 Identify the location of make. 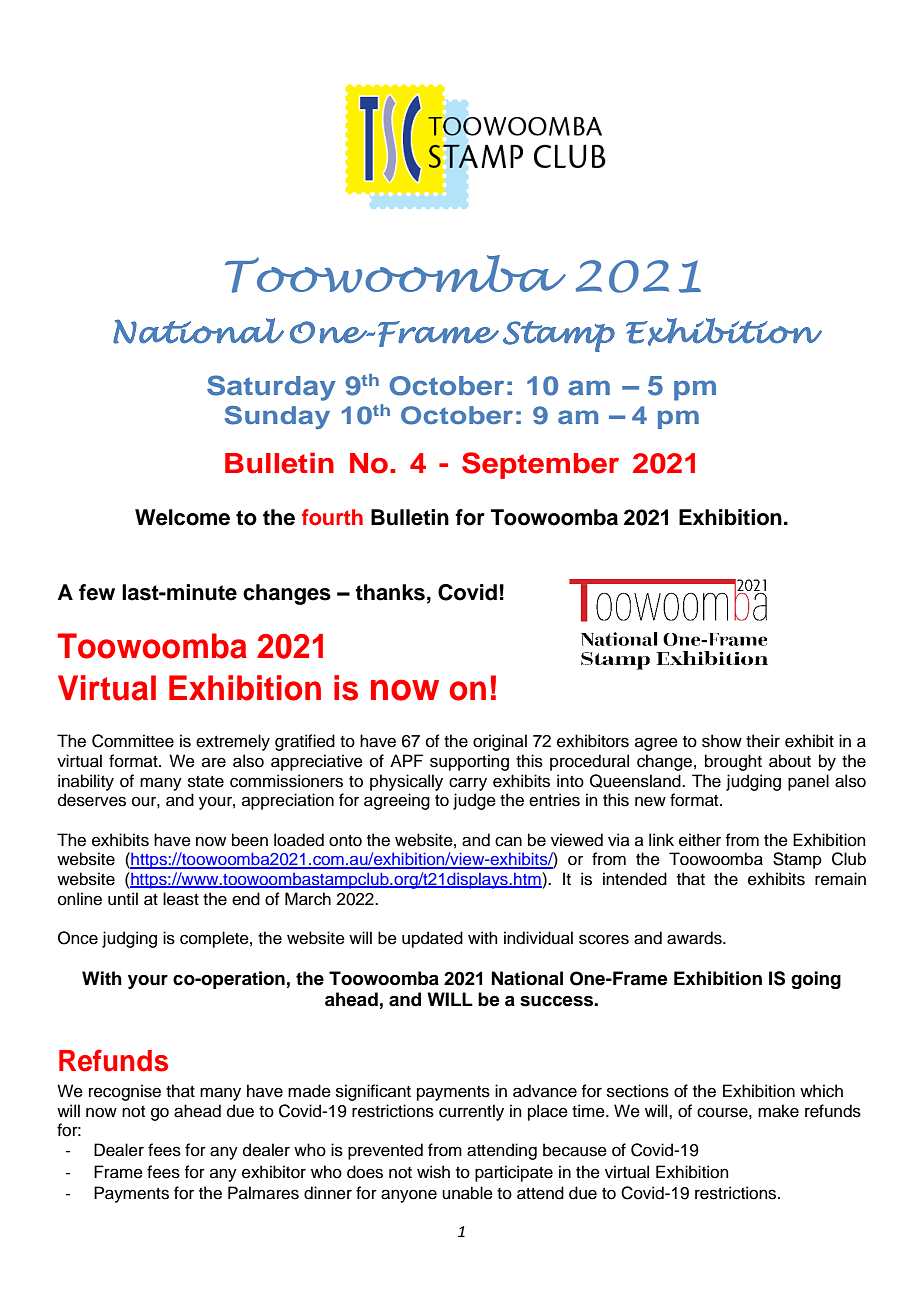
(778, 1111).
